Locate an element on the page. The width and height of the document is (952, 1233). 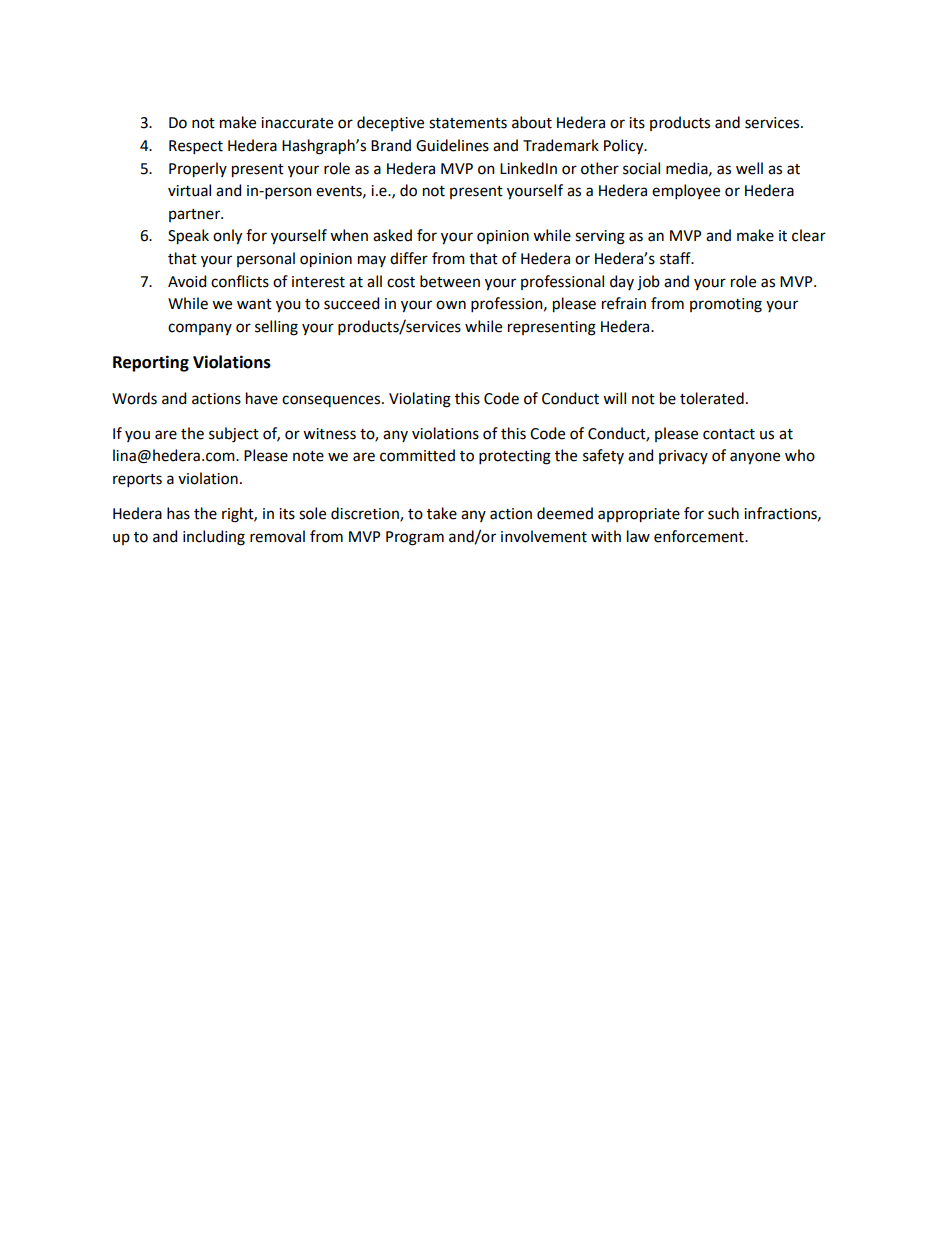
statements is located at coordinates (468, 123).
